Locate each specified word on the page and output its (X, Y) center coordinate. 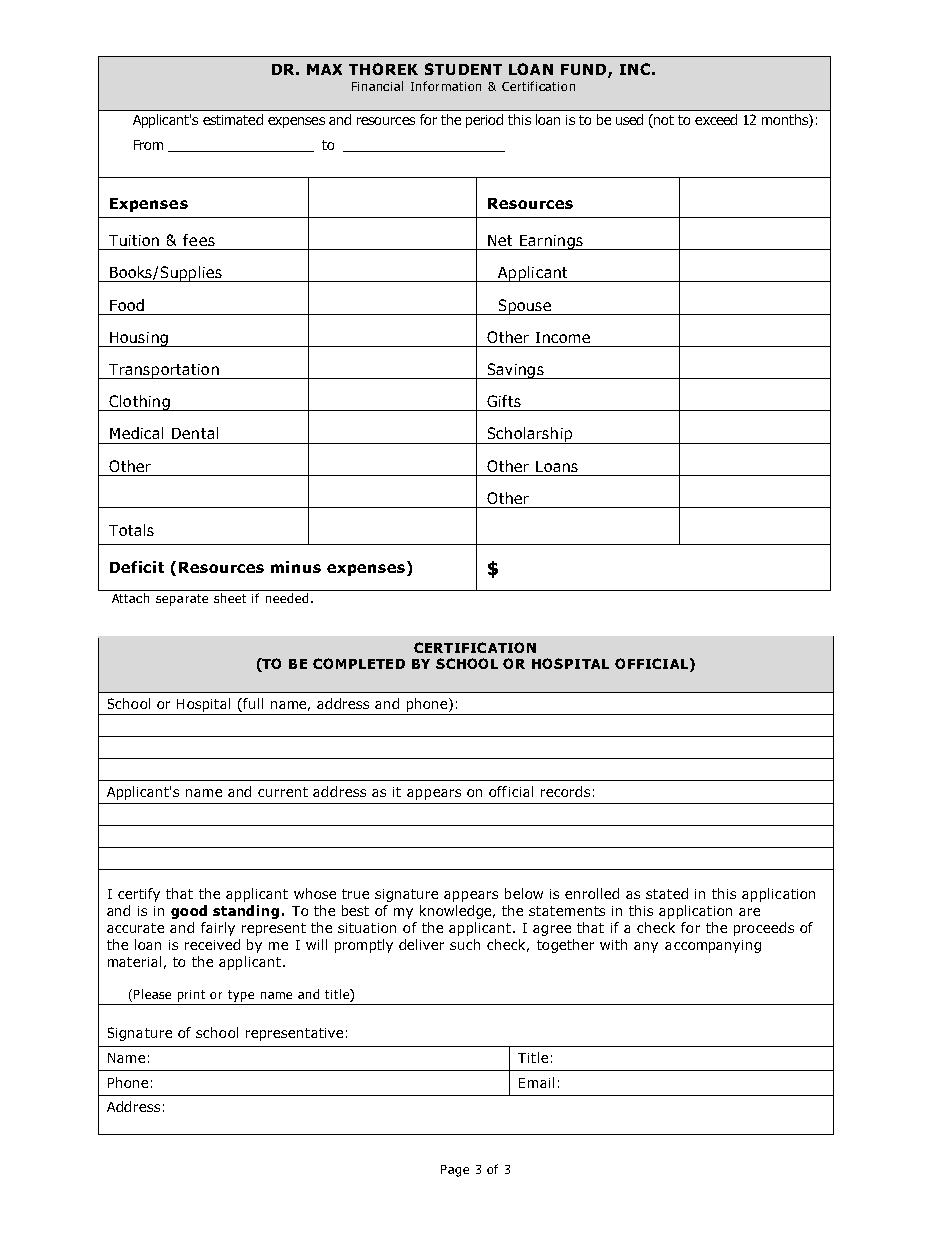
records (565, 791)
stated (667, 893)
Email (536, 1082)
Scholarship (530, 435)
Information (446, 86)
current (283, 792)
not (664, 120)
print (191, 996)
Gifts (504, 401)
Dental (195, 433)
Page (455, 1171)
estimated (233, 119)
